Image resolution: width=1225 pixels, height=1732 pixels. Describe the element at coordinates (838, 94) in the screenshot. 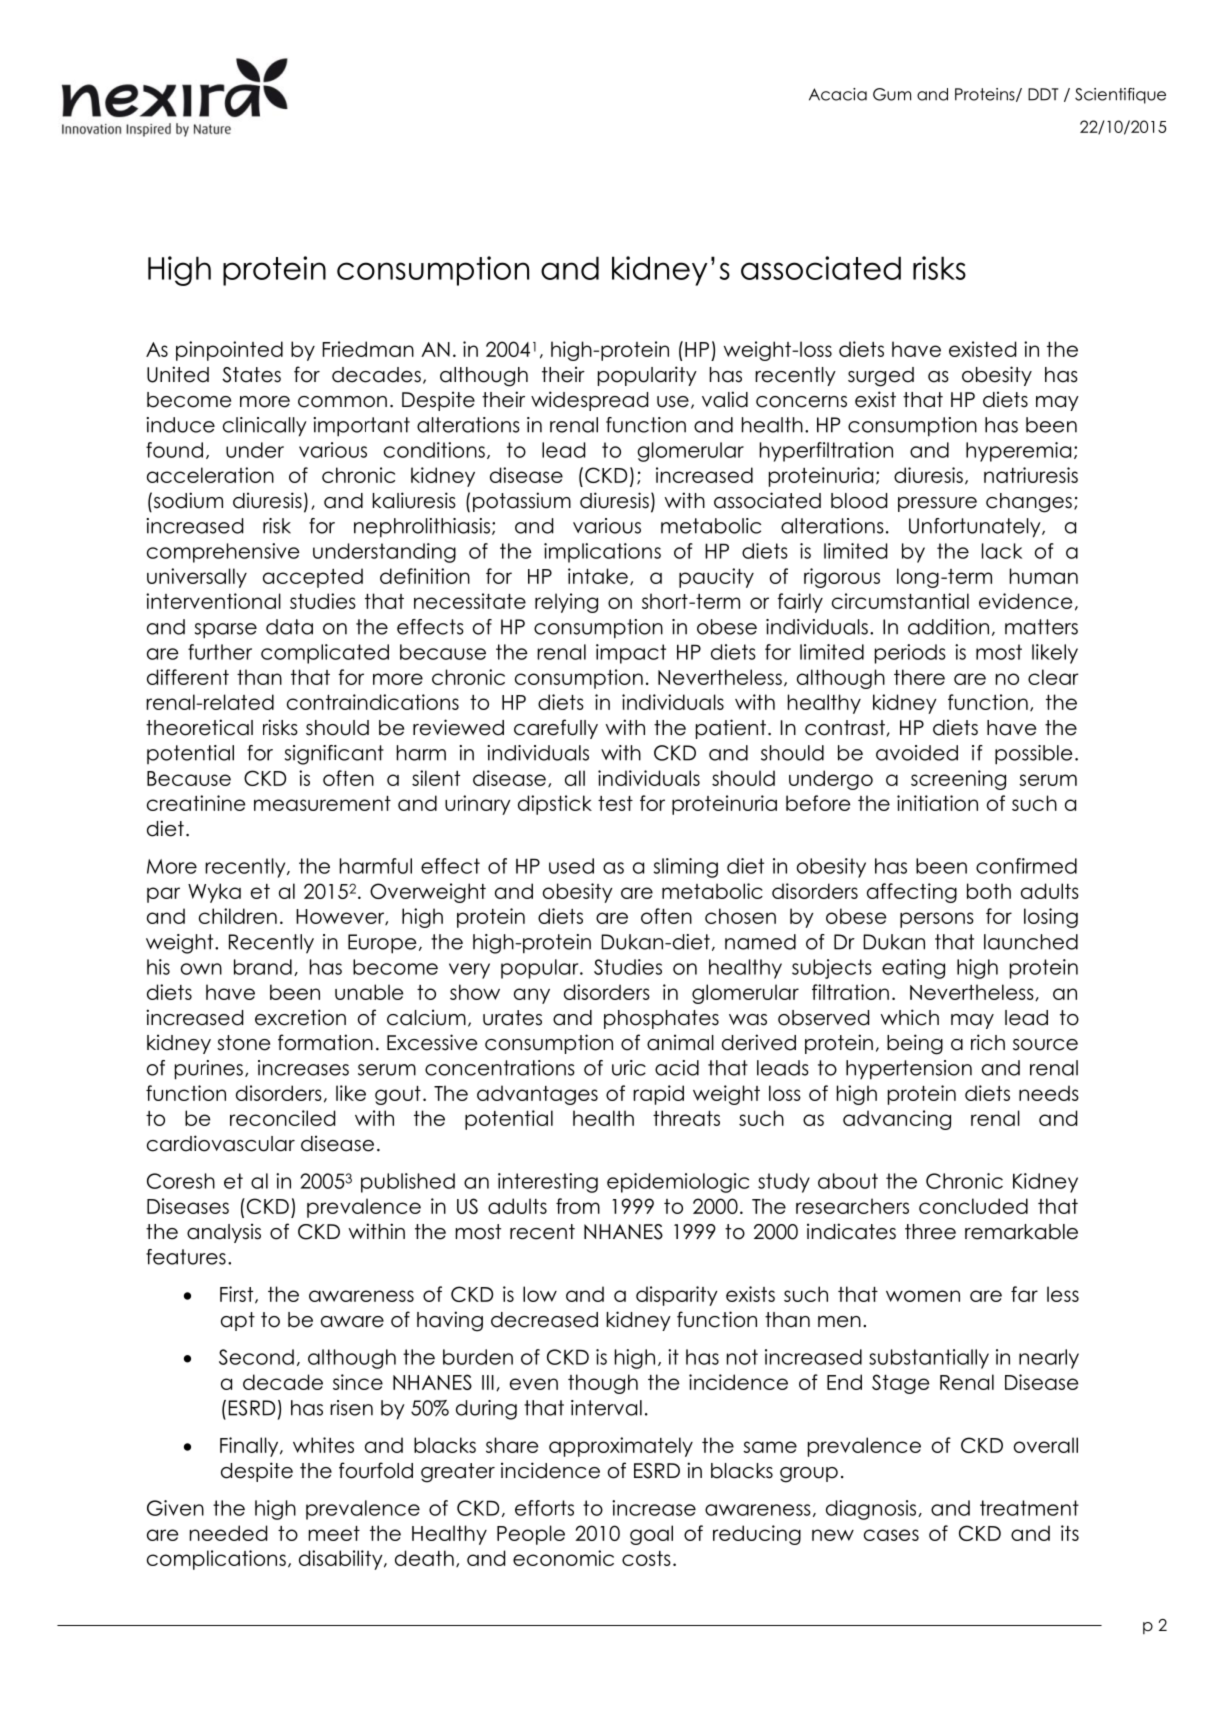

I see `Acacia` at that location.
